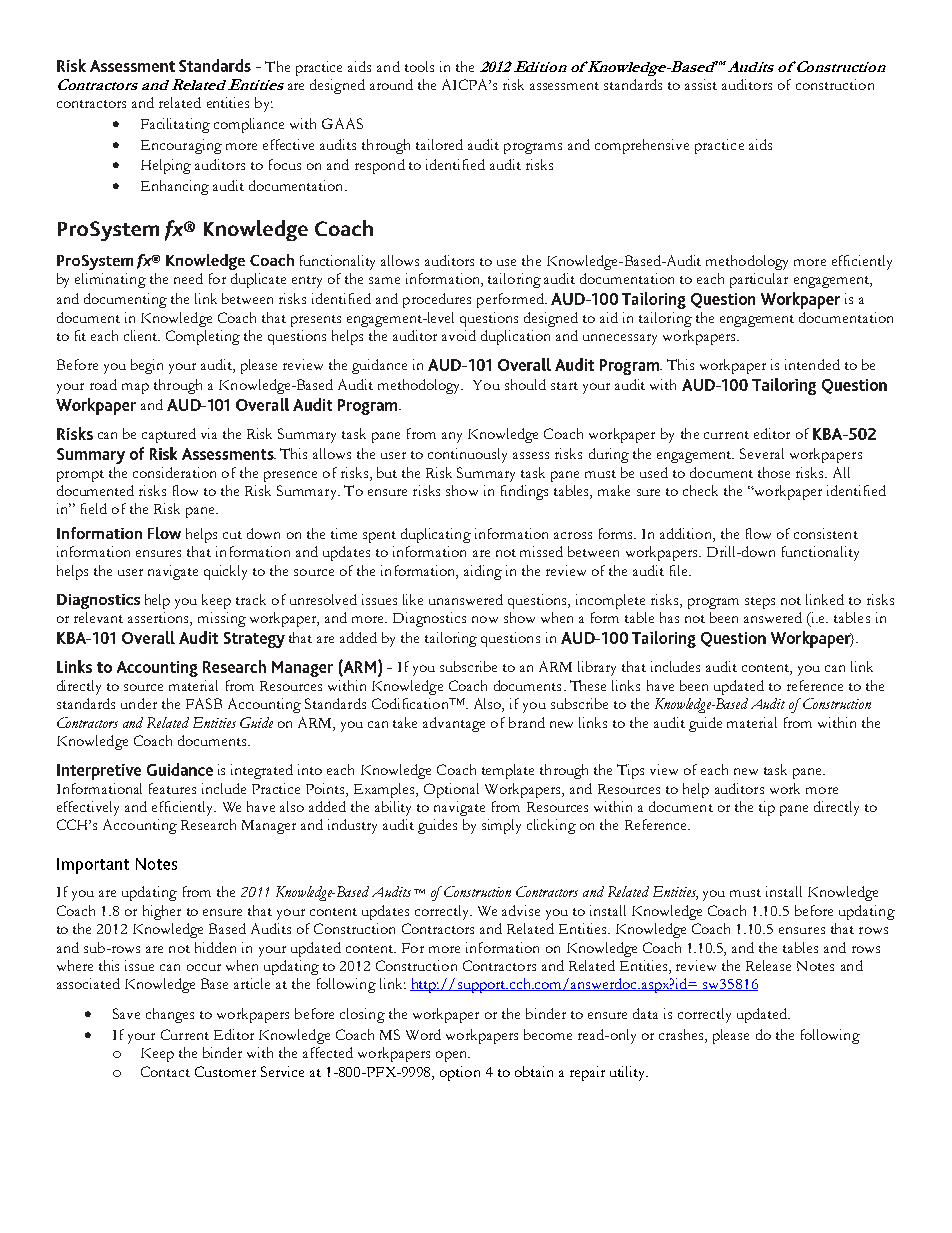 Image resolution: width=952 pixels, height=1233 pixels. What do you see at coordinates (760, 603) in the document?
I see `steps` at bounding box center [760, 603].
